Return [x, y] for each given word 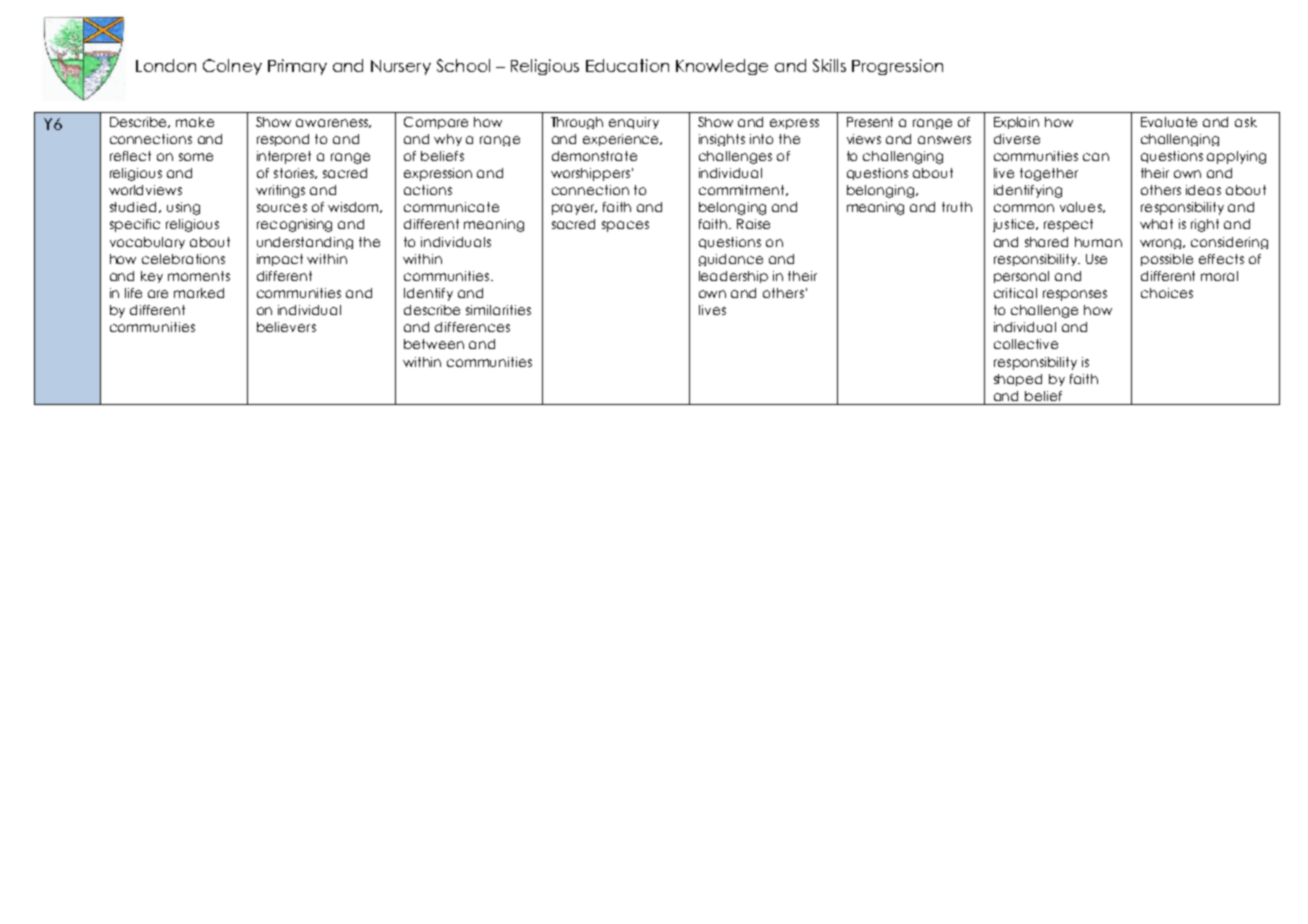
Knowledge [722, 67]
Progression [897, 67]
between [434, 344]
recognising [294, 225]
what [1156, 224]
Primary [297, 67]
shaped [1018, 380]
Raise [753, 224]
